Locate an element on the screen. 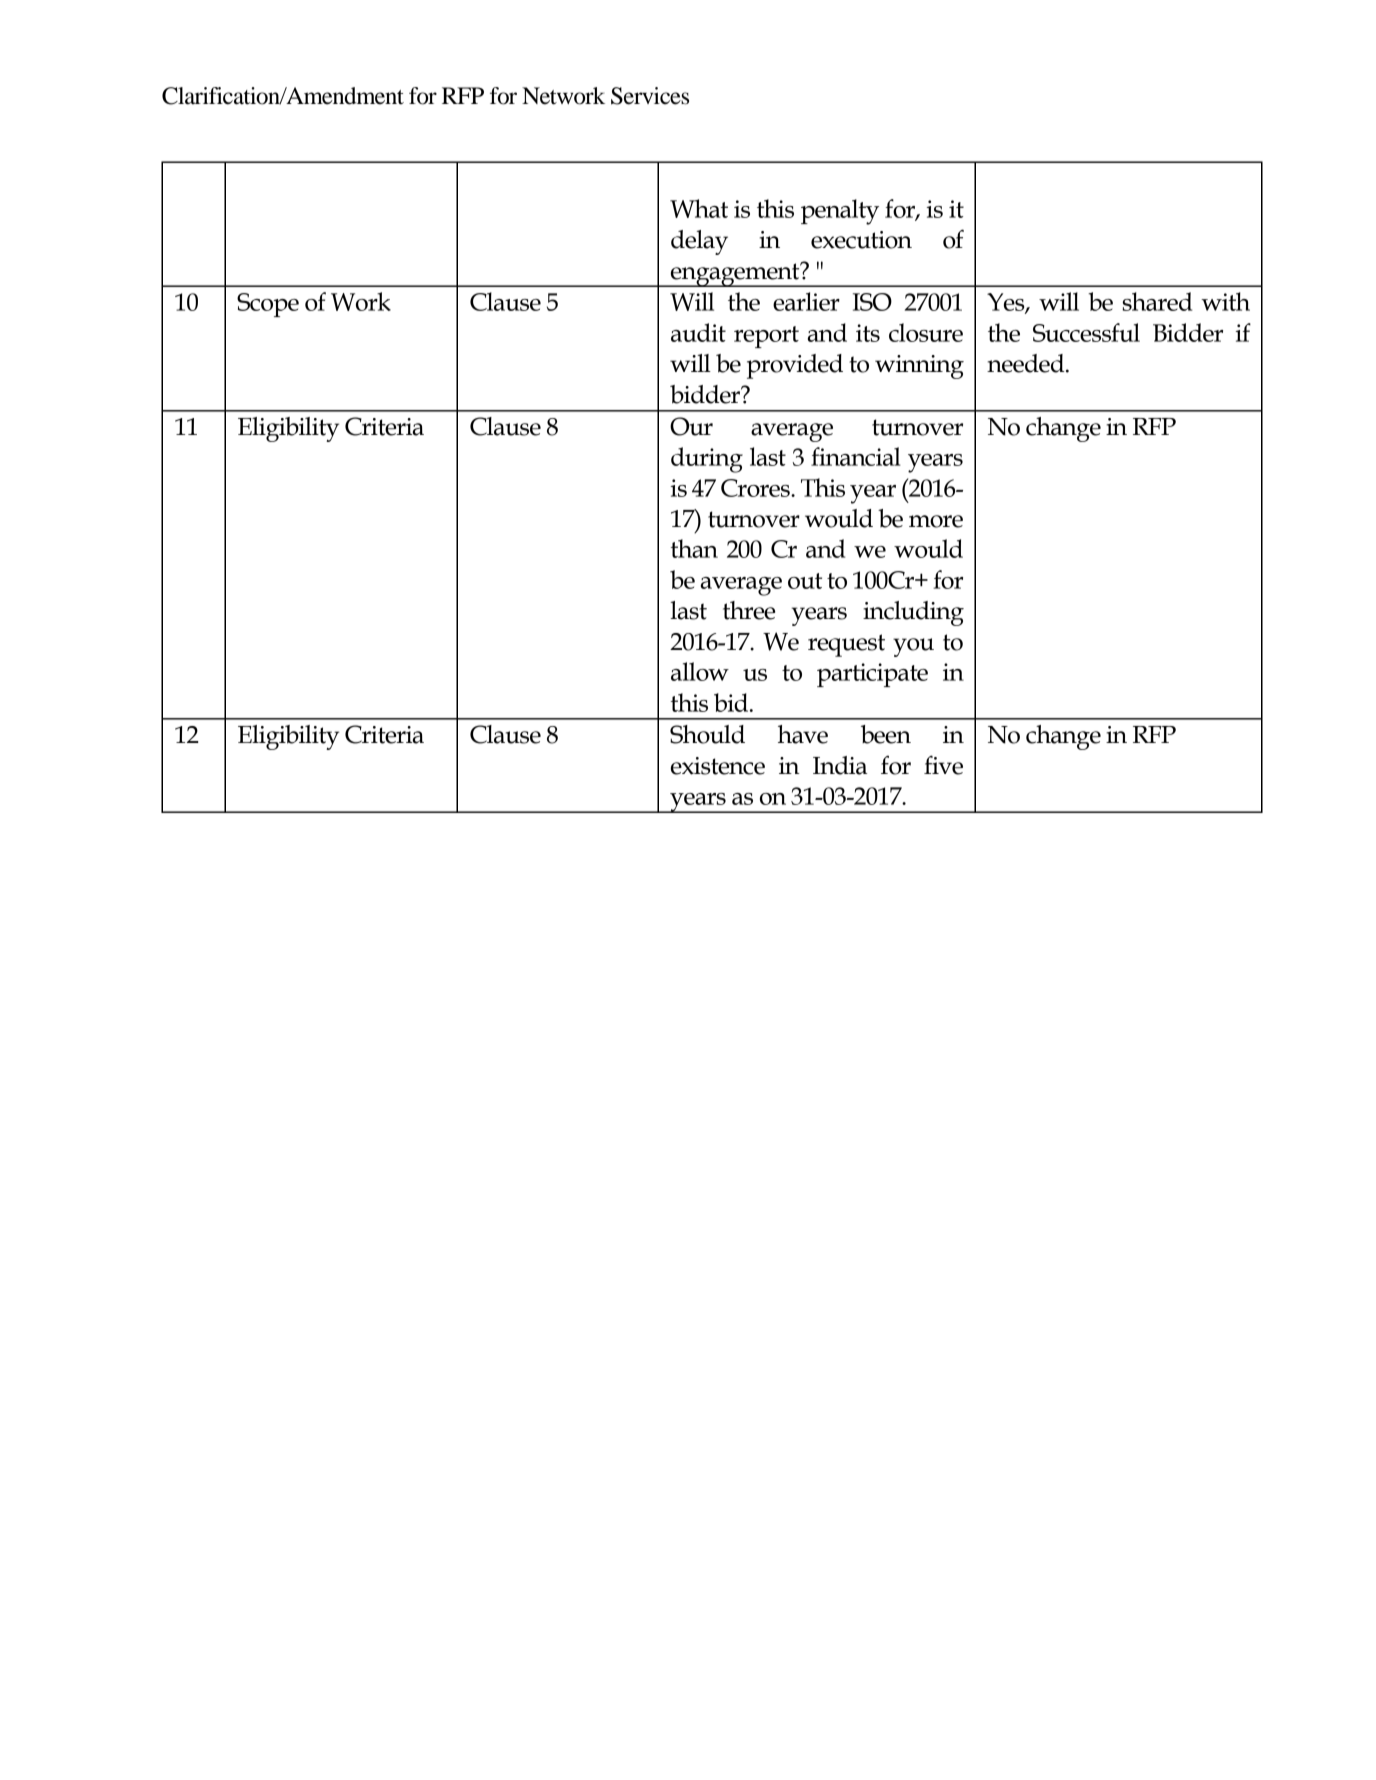 The image size is (1376, 1780). Services is located at coordinates (650, 96).
